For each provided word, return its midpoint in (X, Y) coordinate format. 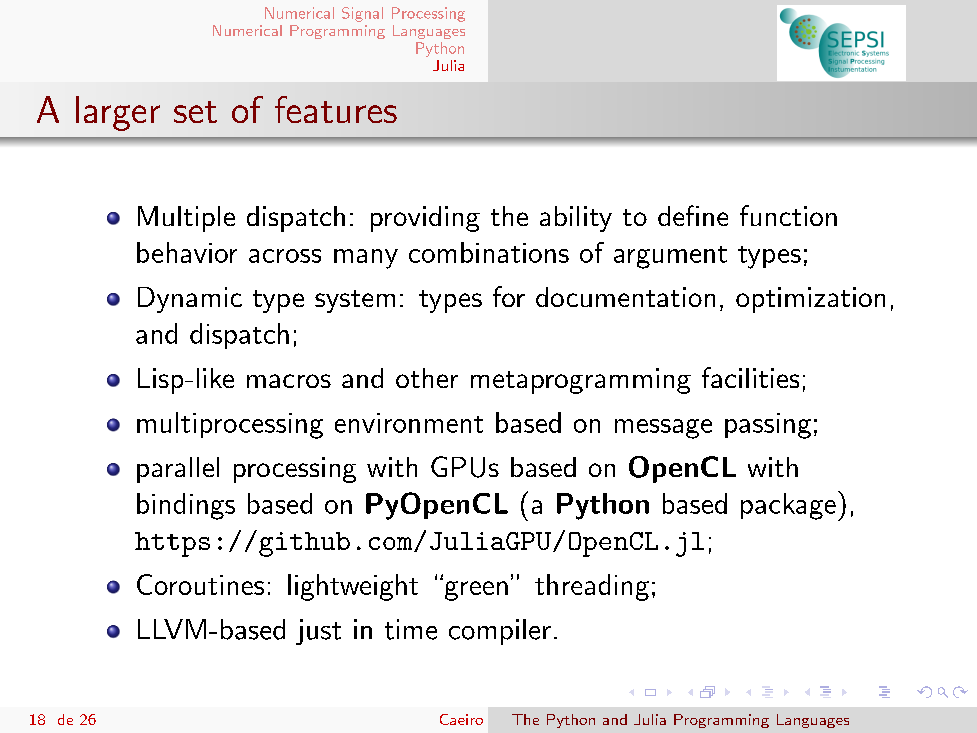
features (336, 109)
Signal (362, 14)
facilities (750, 377)
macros (289, 381)
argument (670, 257)
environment (409, 423)
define (693, 215)
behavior (187, 252)
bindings (186, 506)
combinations (489, 252)
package (788, 506)
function (788, 215)
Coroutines (200, 584)
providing (425, 219)
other (427, 378)
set (195, 112)
